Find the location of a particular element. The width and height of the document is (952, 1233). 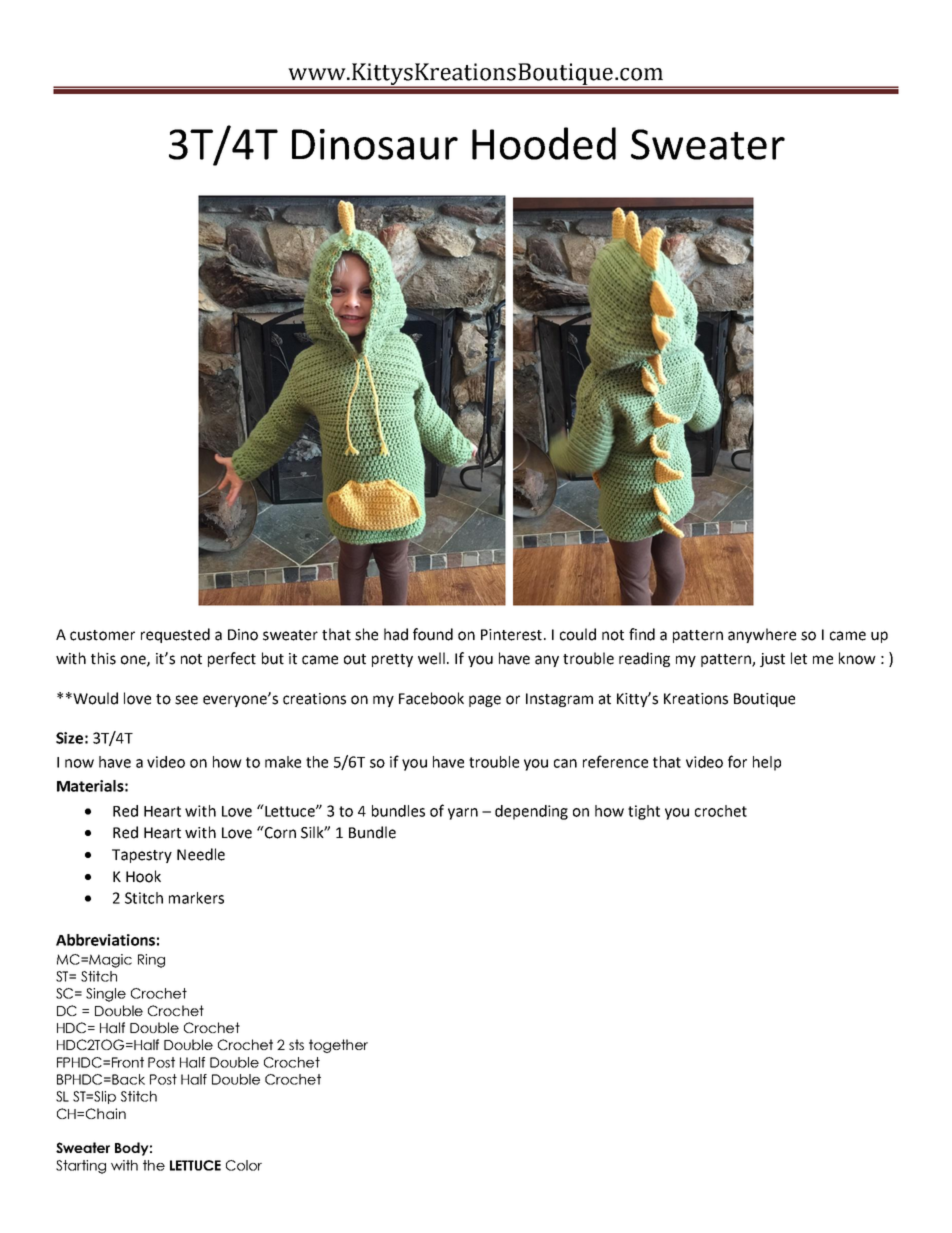

Hooded is located at coordinates (544, 143).
